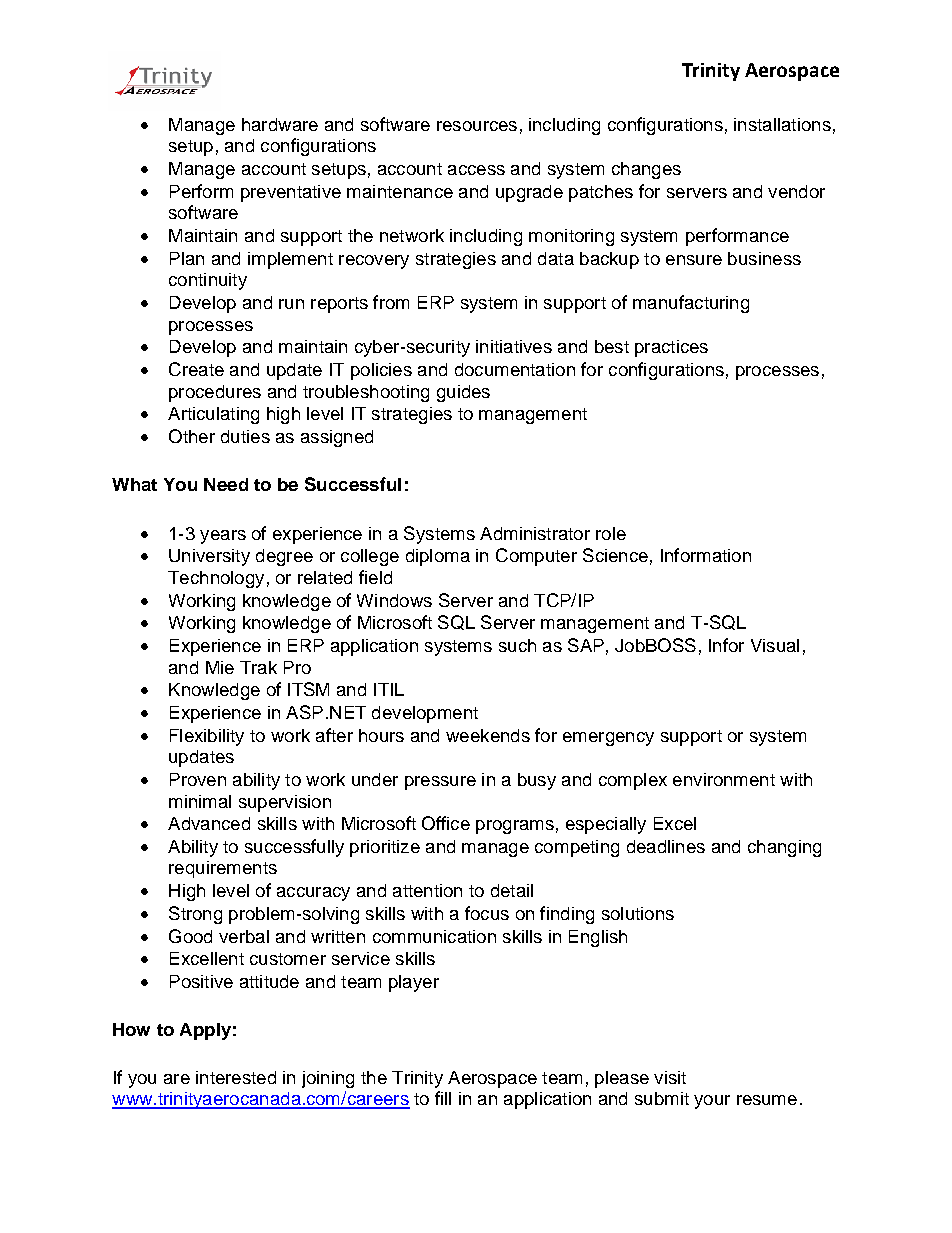 The image size is (952, 1233). Describe the element at coordinates (775, 645) in the page. I see `Visual` at that location.
